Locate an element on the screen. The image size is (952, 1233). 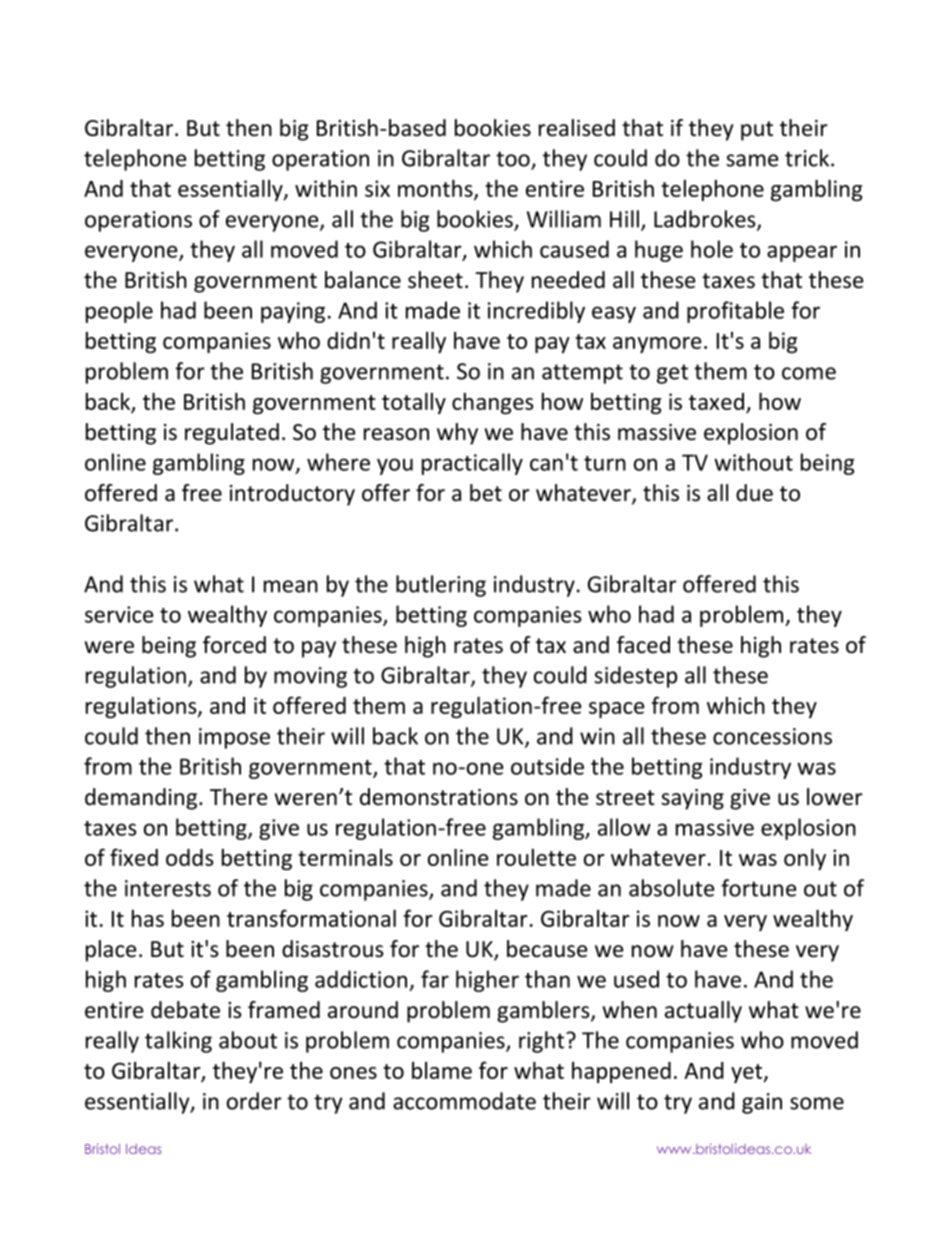
too is located at coordinates (514, 160).
